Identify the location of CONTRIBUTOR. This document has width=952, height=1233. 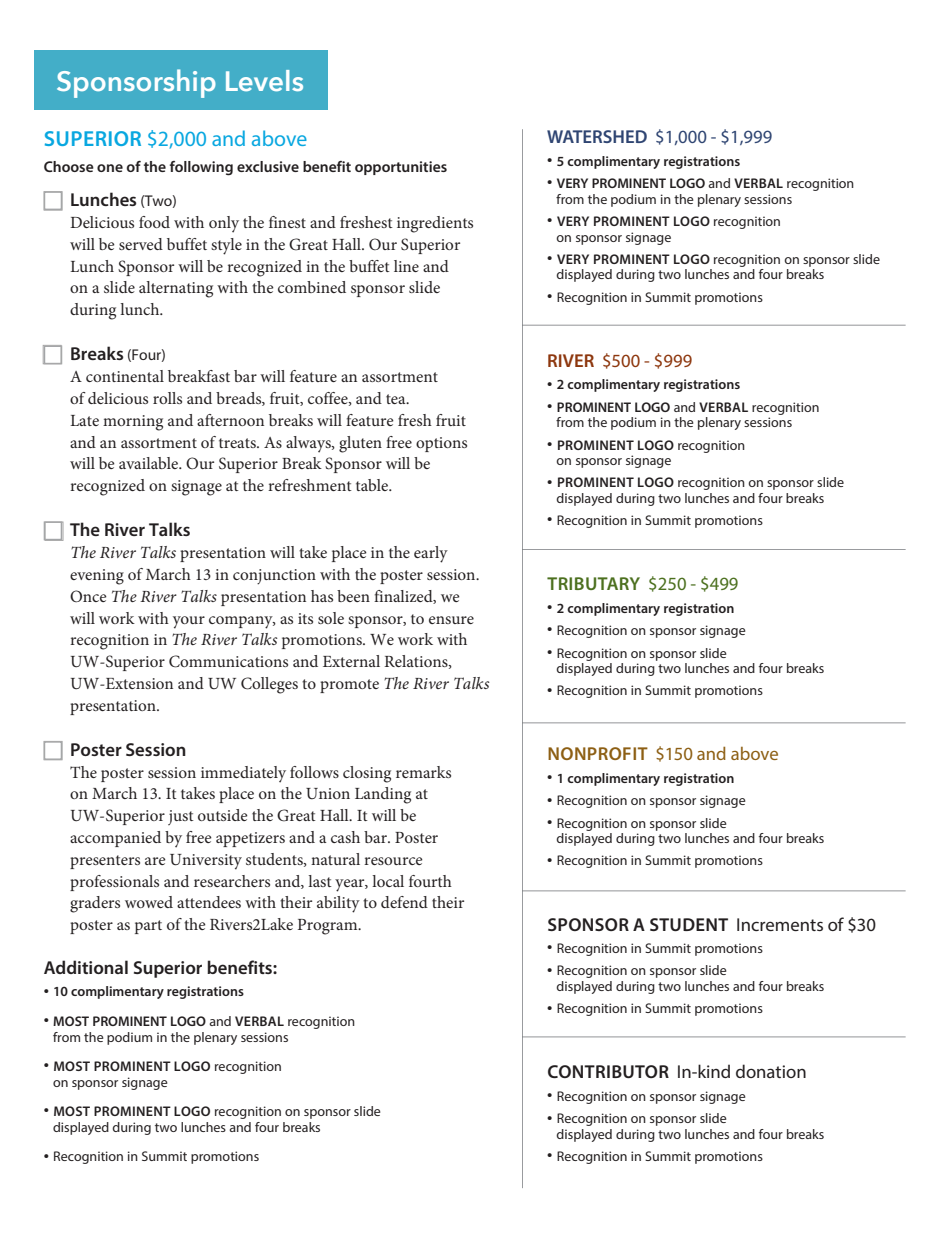
(608, 1071).
